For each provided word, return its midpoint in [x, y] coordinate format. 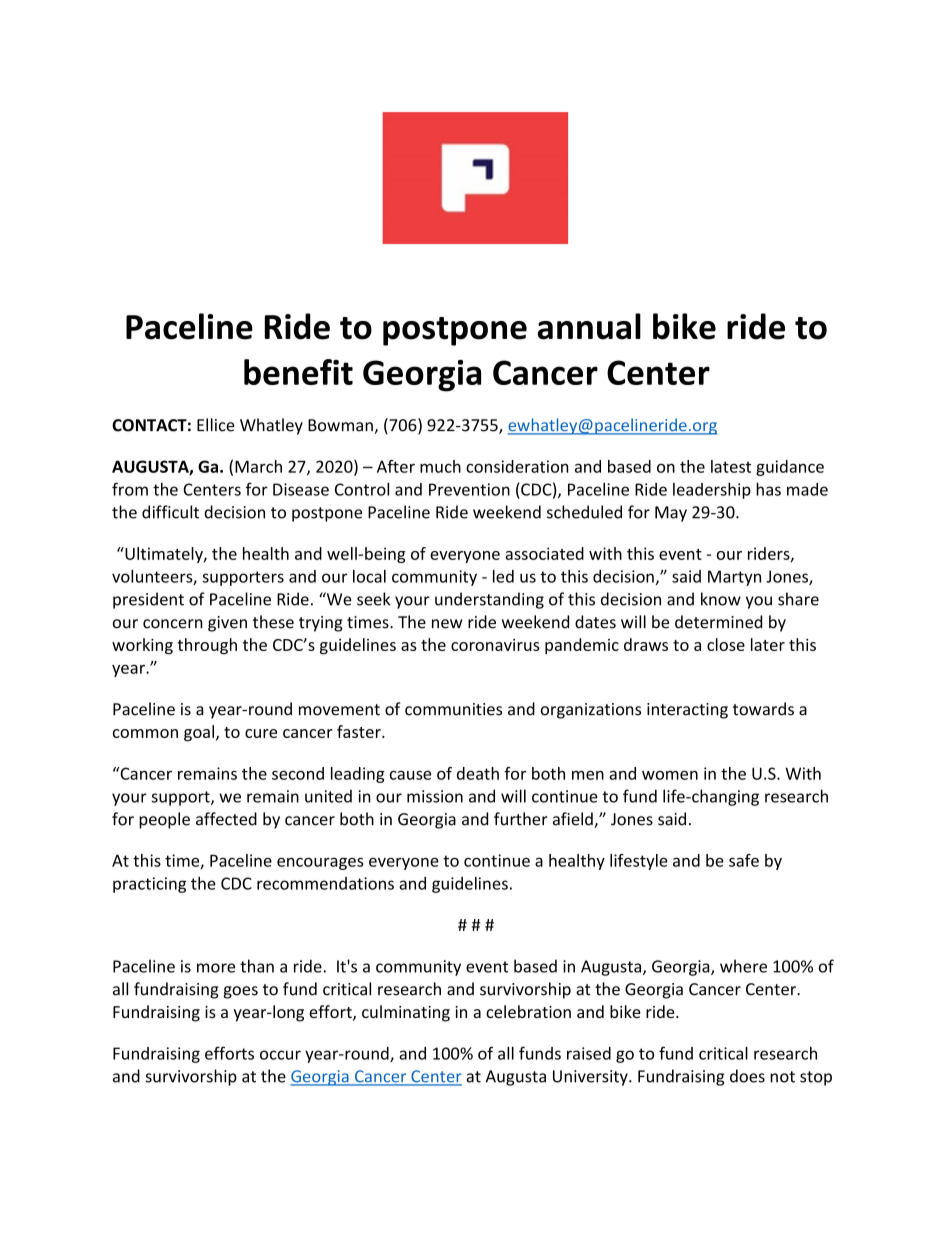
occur [280, 1055]
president [148, 600]
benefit [298, 372]
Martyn [734, 578]
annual [589, 326]
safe [744, 860]
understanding [489, 600]
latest [731, 466]
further [521, 819]
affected [226, 819]
